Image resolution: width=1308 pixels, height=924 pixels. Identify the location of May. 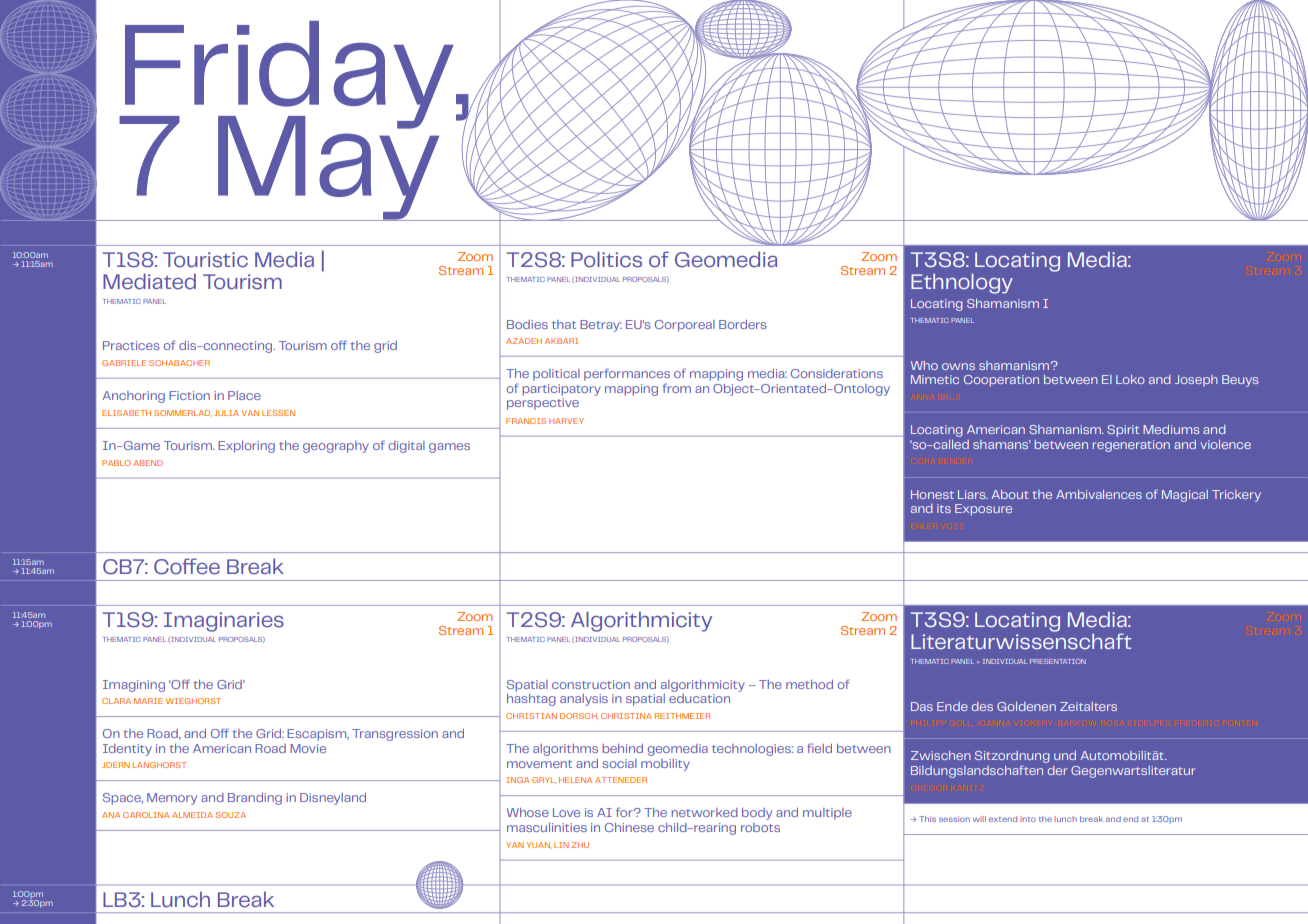
(329, 167).
